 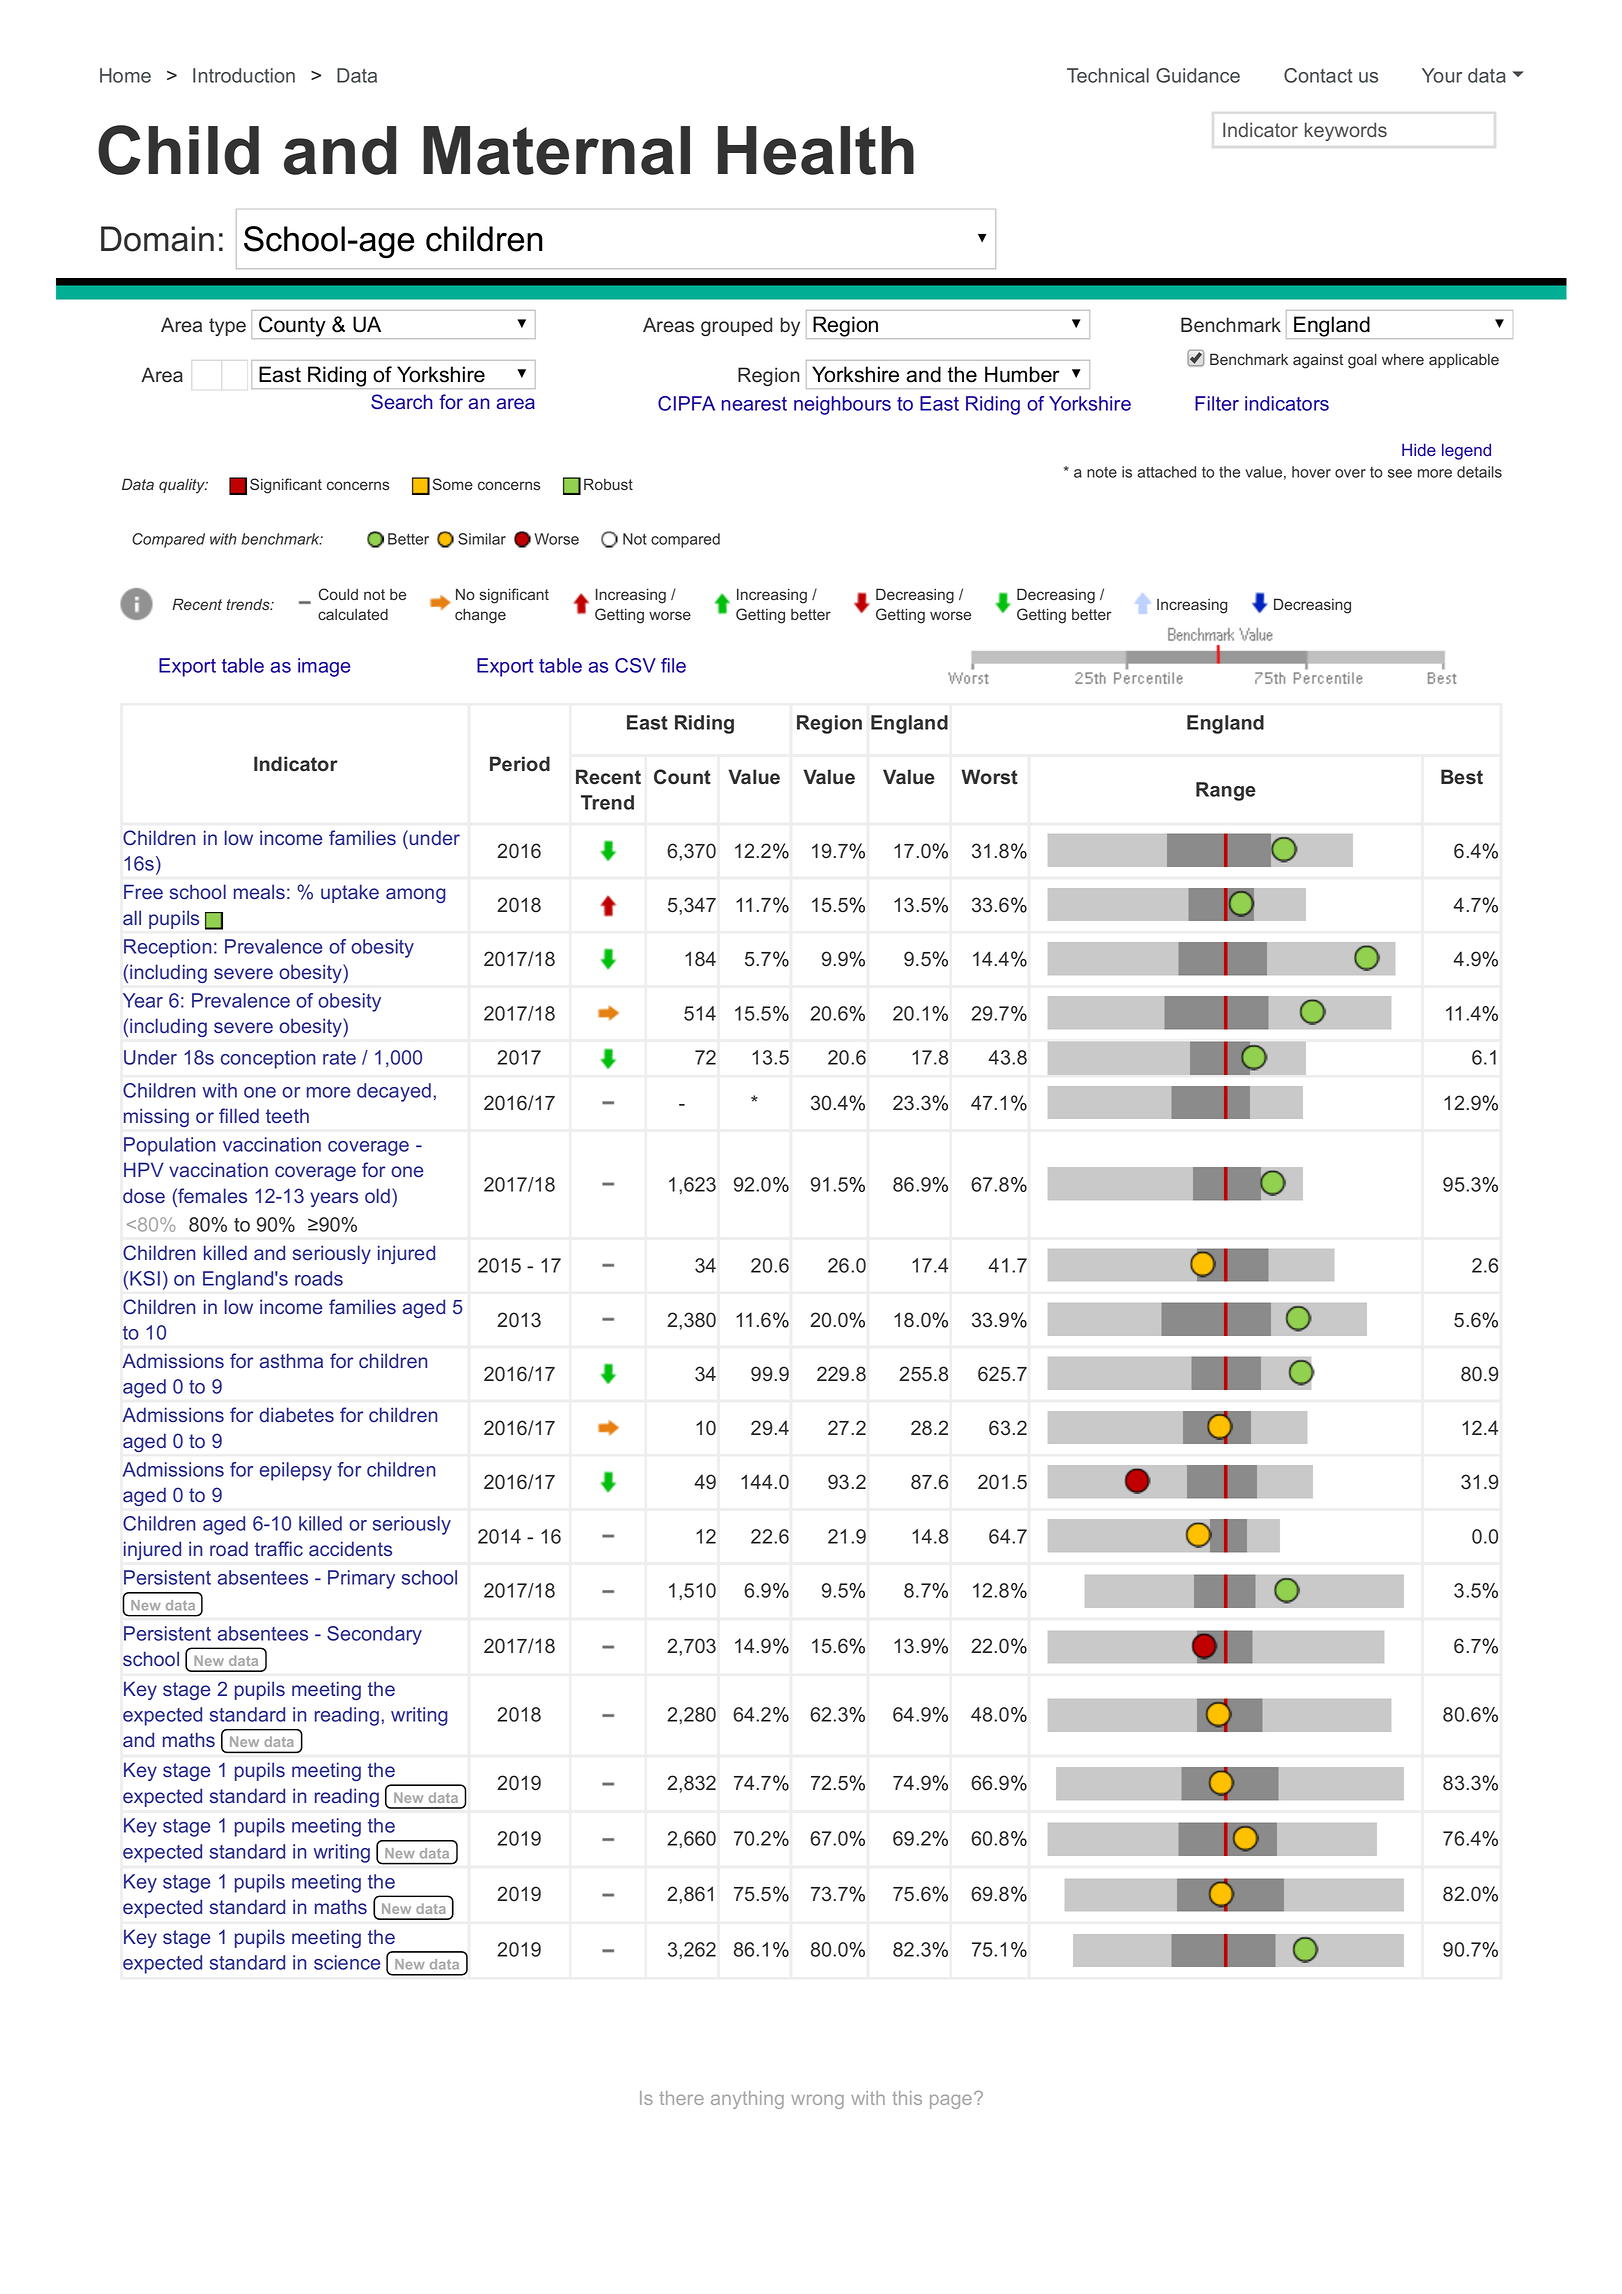 I want to click on page, so click(x=951, y=2101).
